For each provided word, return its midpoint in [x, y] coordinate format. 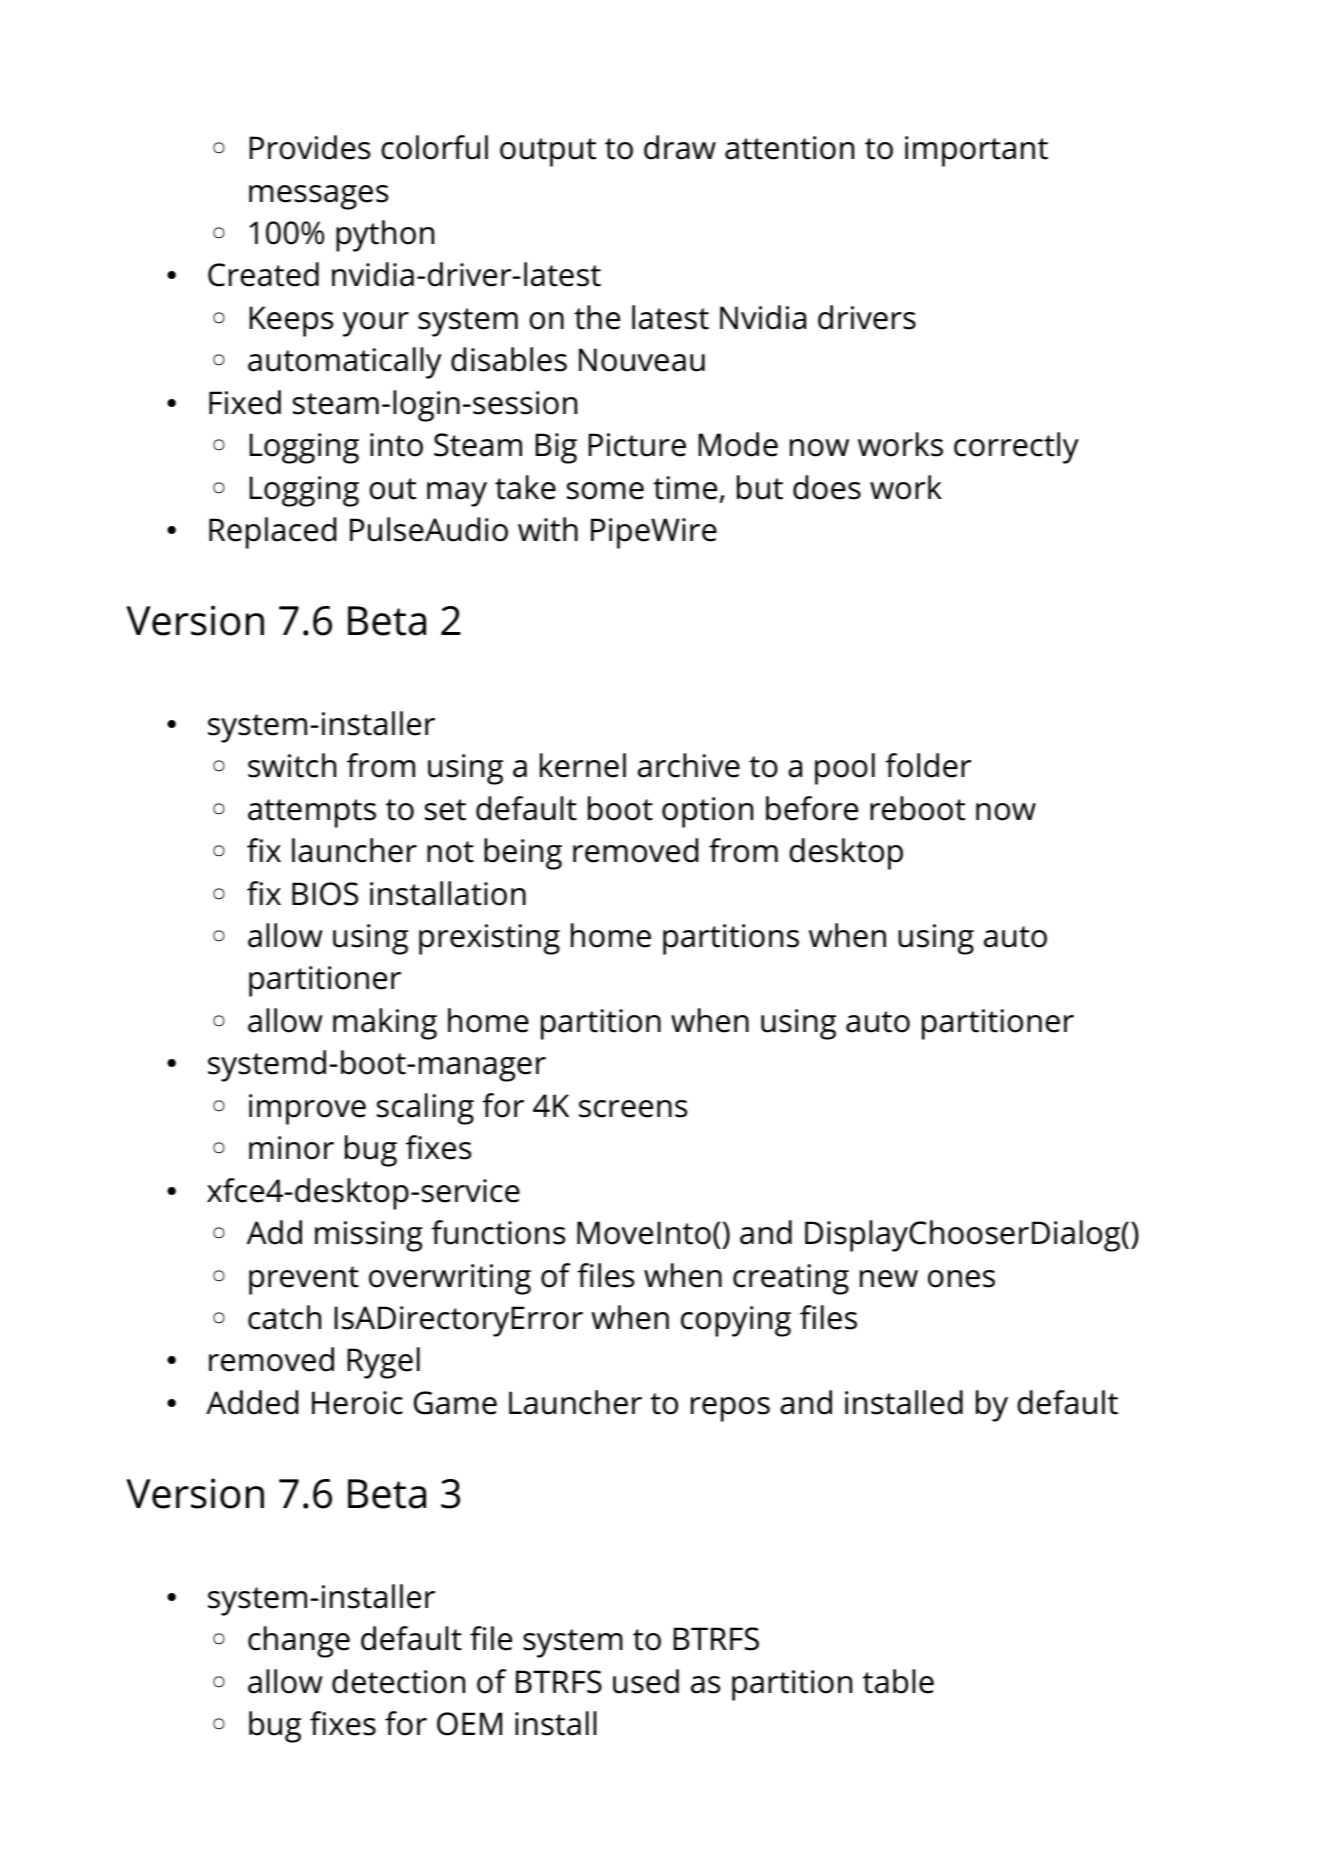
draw [680, 147]
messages [318, 197]
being [523, 854]
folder [928, 765]
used [646, 1681]
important [976, 151]
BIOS [325, 894]
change [299, 1642]
